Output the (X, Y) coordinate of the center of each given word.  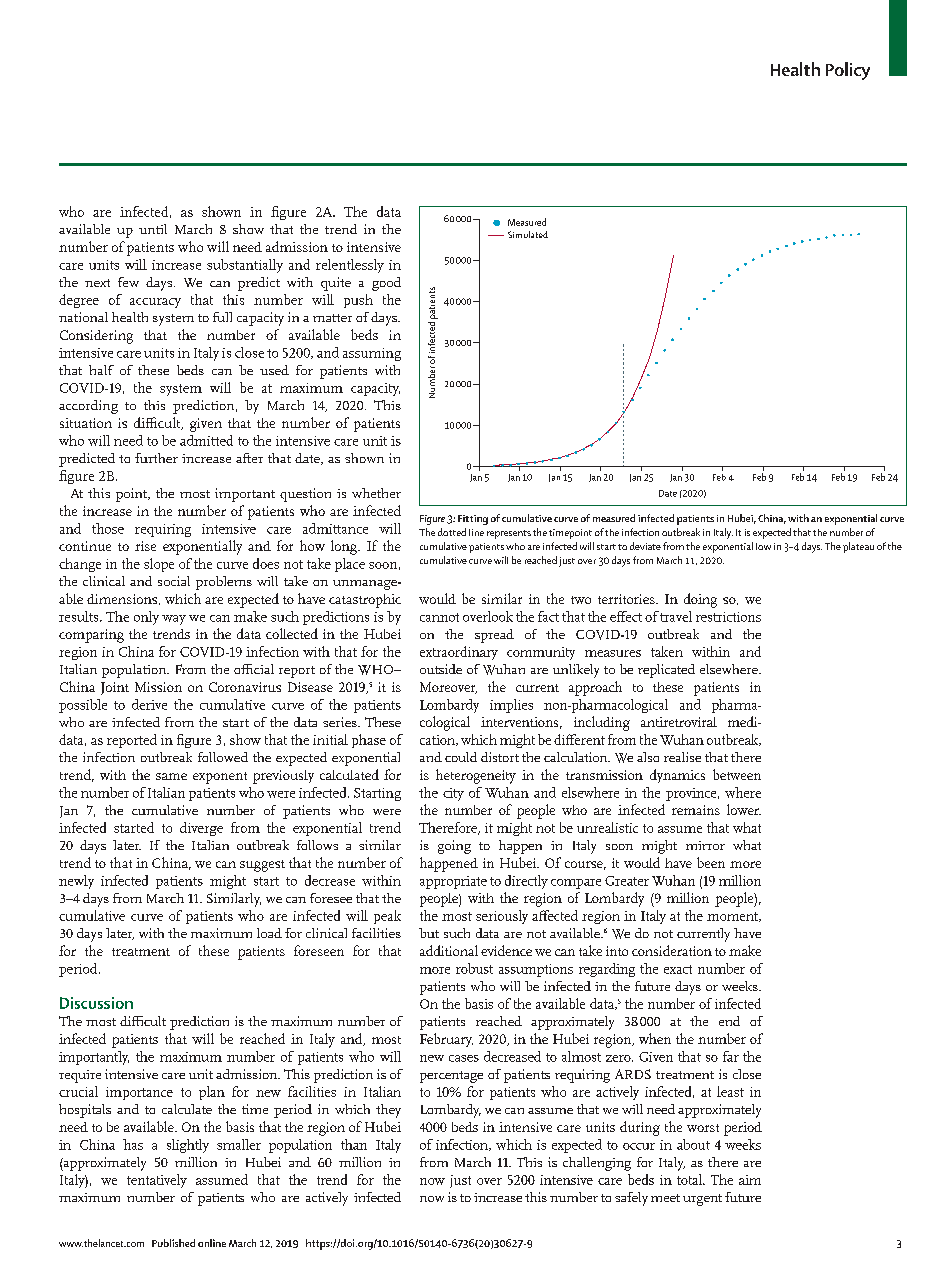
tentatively (157, 1181)
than (354, 1144)
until (153, 229)
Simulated (528, 234)
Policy (848, 71)
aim (750, 1180)
